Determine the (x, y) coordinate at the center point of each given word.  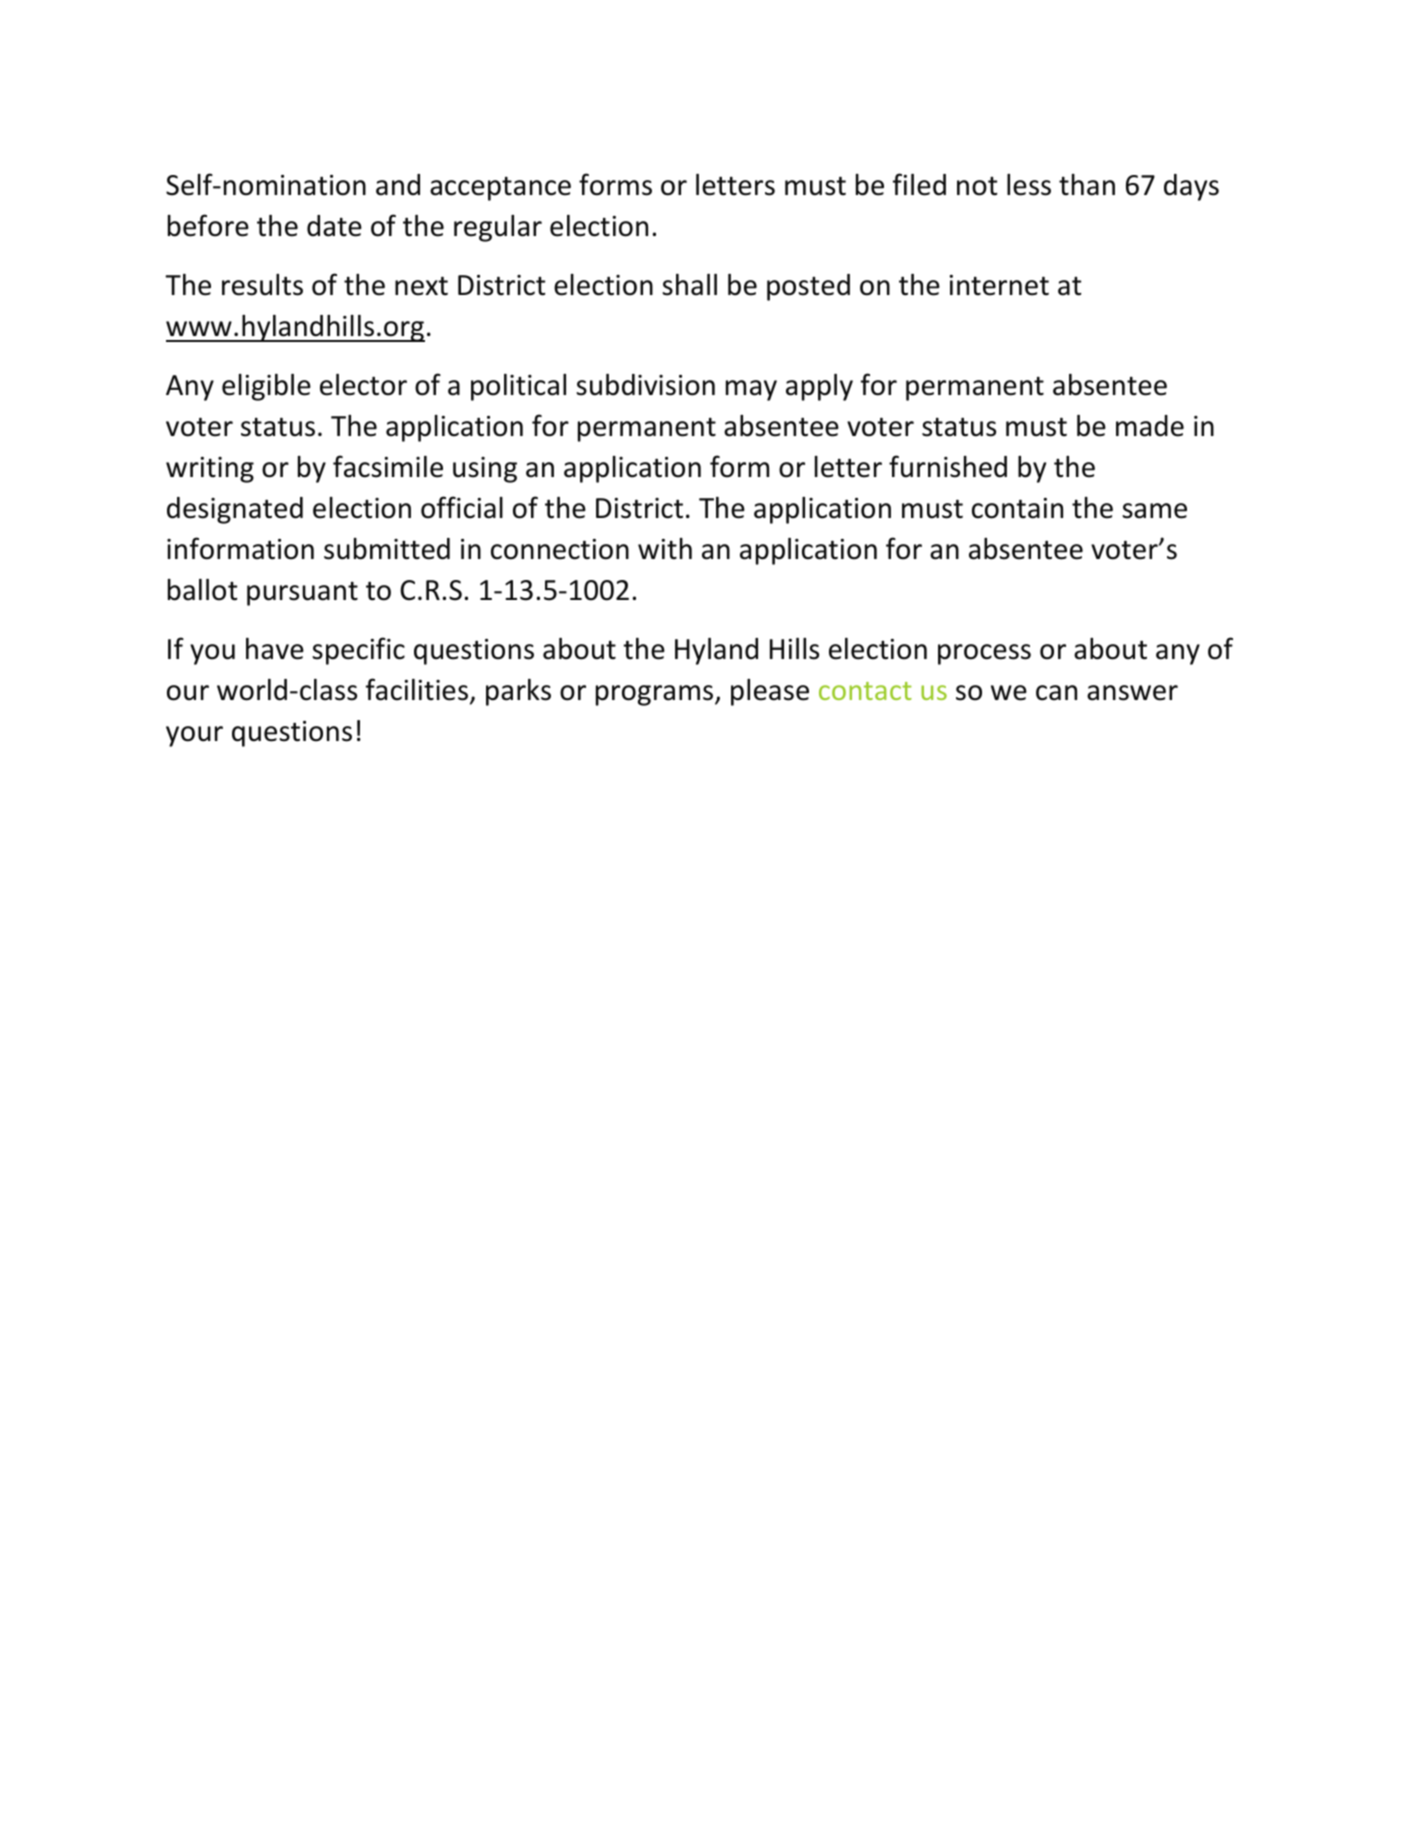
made (1150, 426)
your (194, 736)
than (1087, 185)
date (334, 226)
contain (1017, 508)
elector (363, 385)
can (1056, 693)
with (665, 549)
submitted (387, 549)
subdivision (645, 385)
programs (656, 695)
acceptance (500, 188)
